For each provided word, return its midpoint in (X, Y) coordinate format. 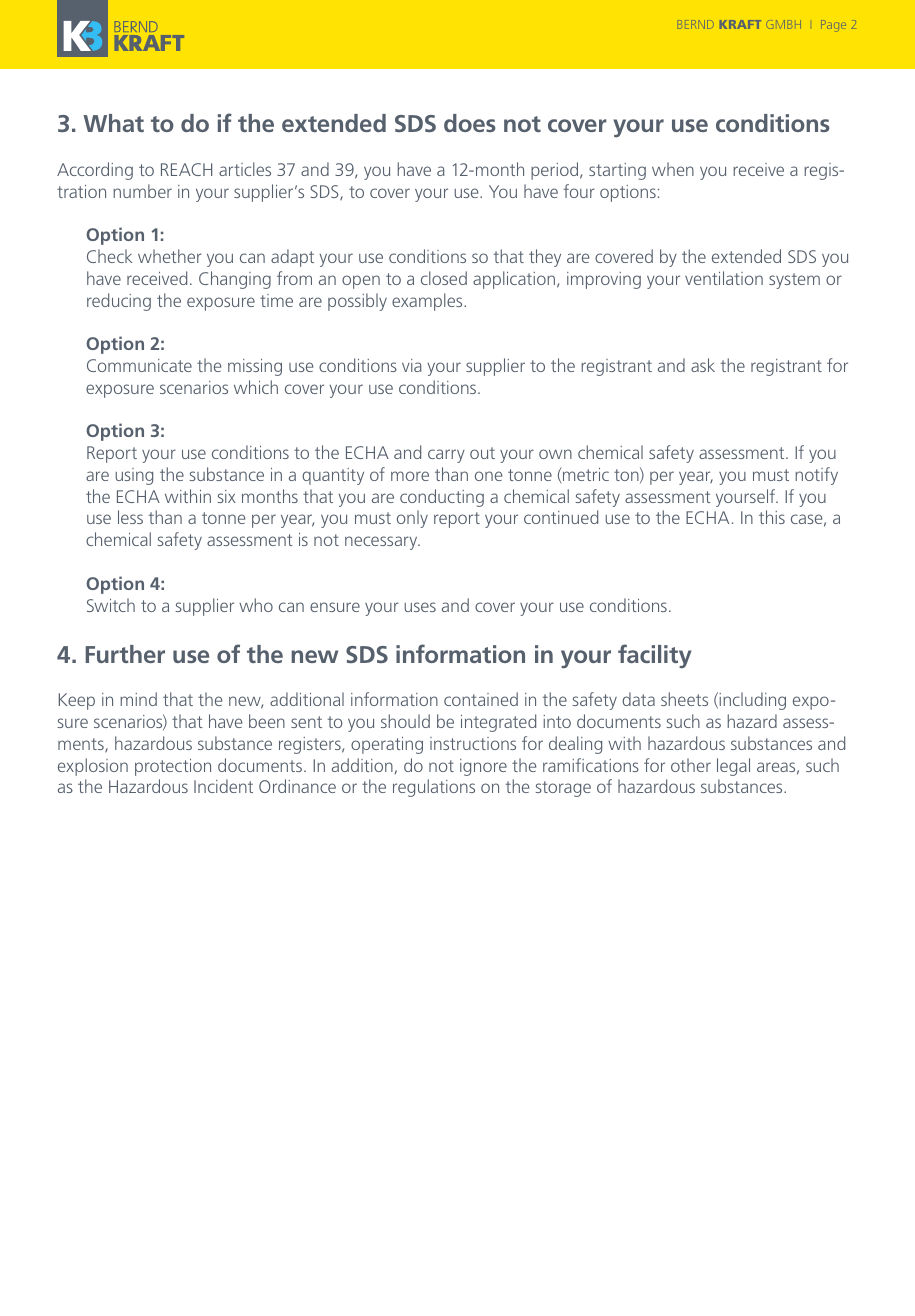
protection (173, 767)
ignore (483, 767)
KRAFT (740, 24)
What (113, 123)
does (470, 123)
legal (733, 767)
